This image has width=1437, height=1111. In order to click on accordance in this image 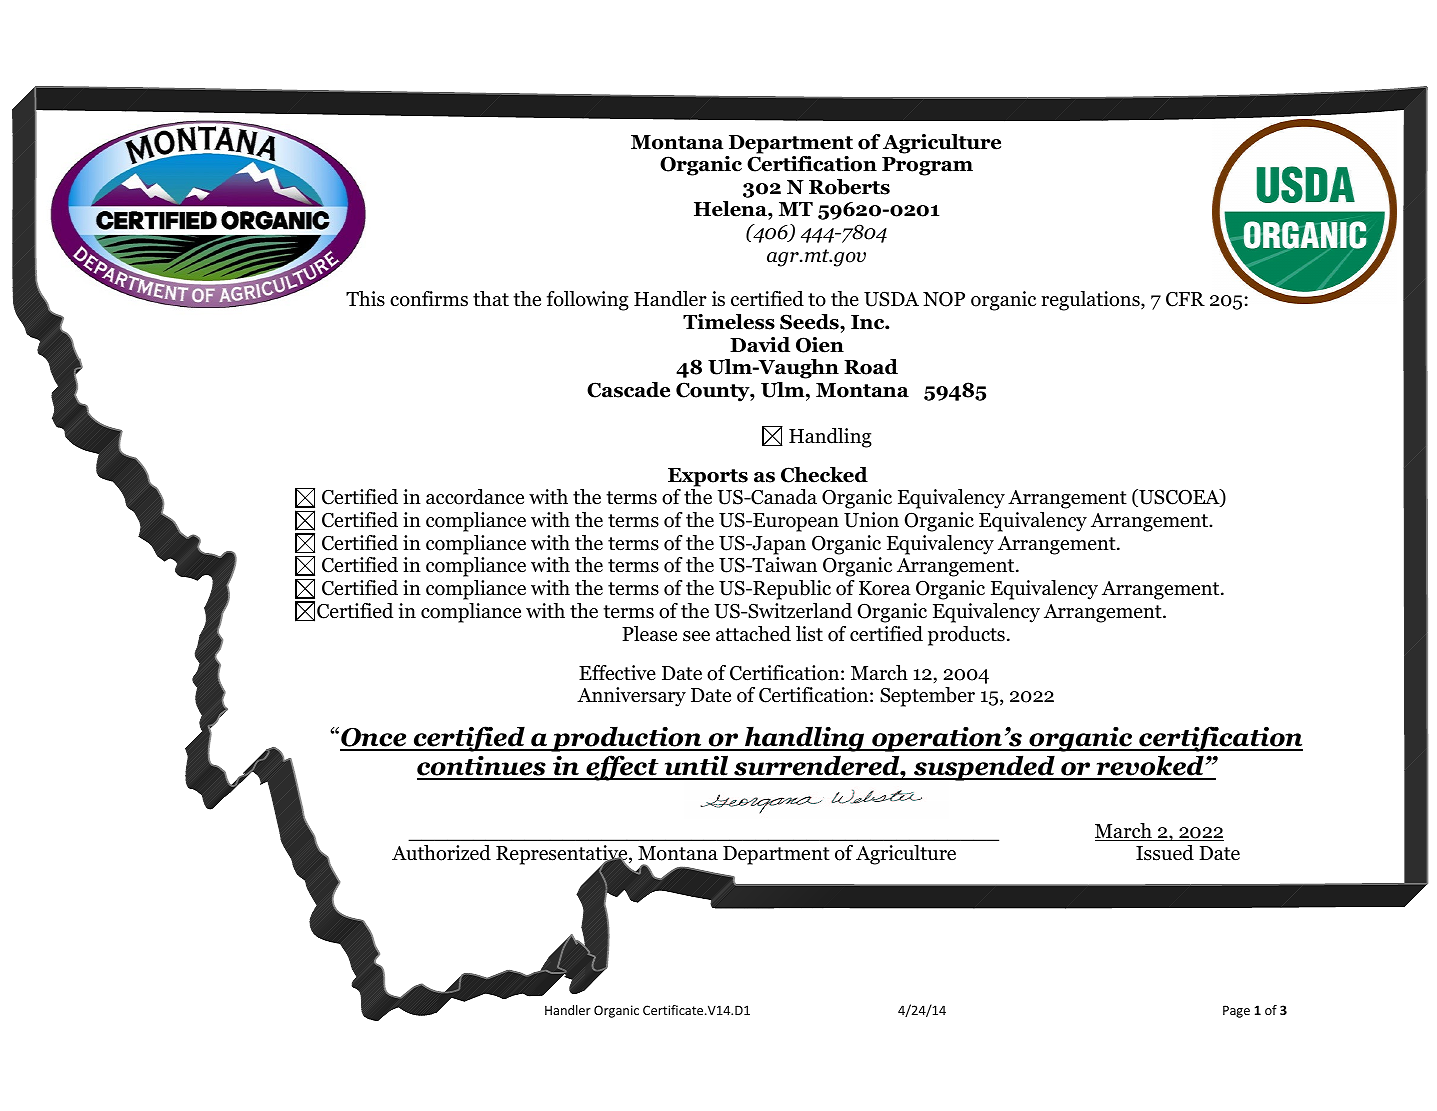, I will do `click(475, 497)`.
